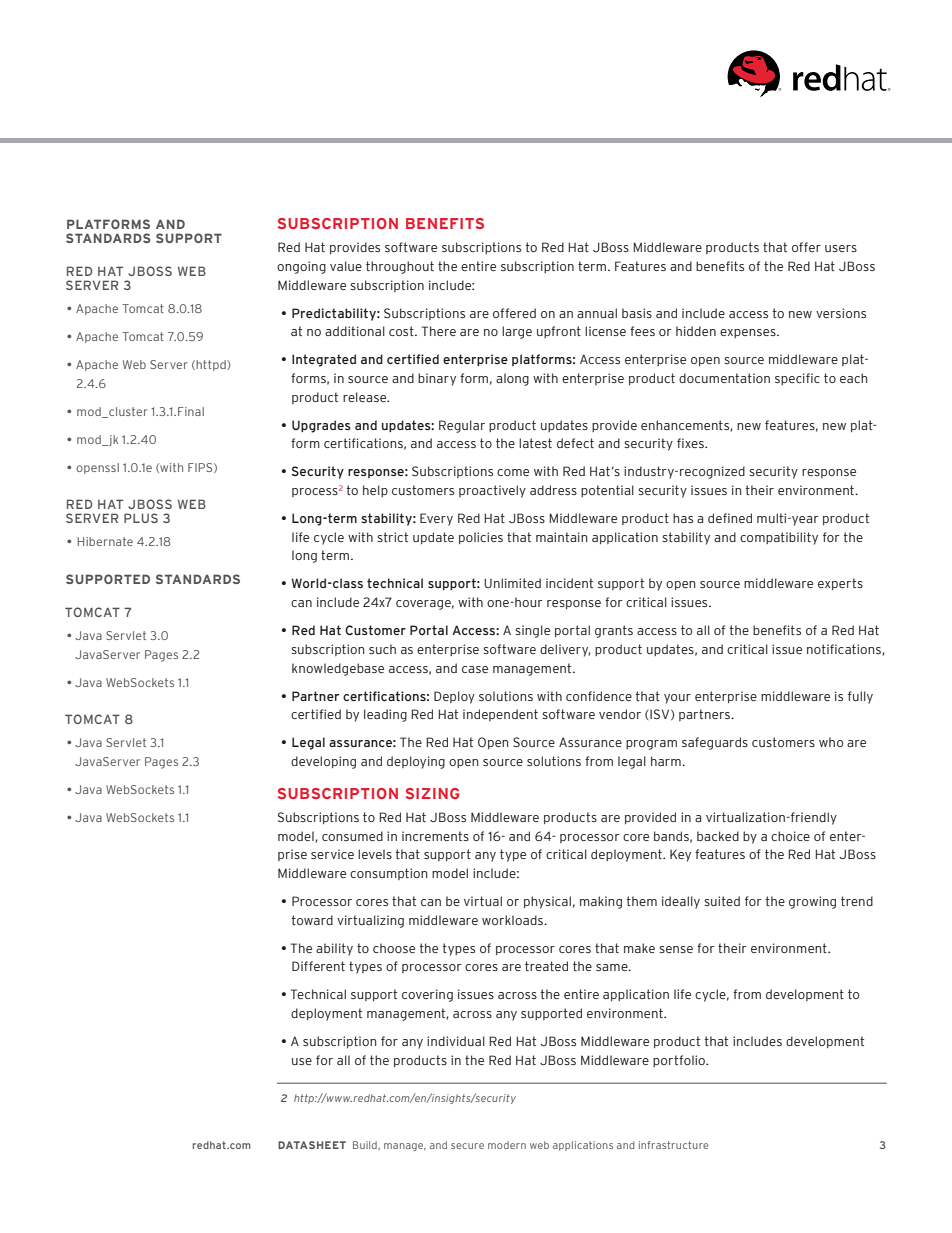  I want to click on increments, so click(435, 836).
